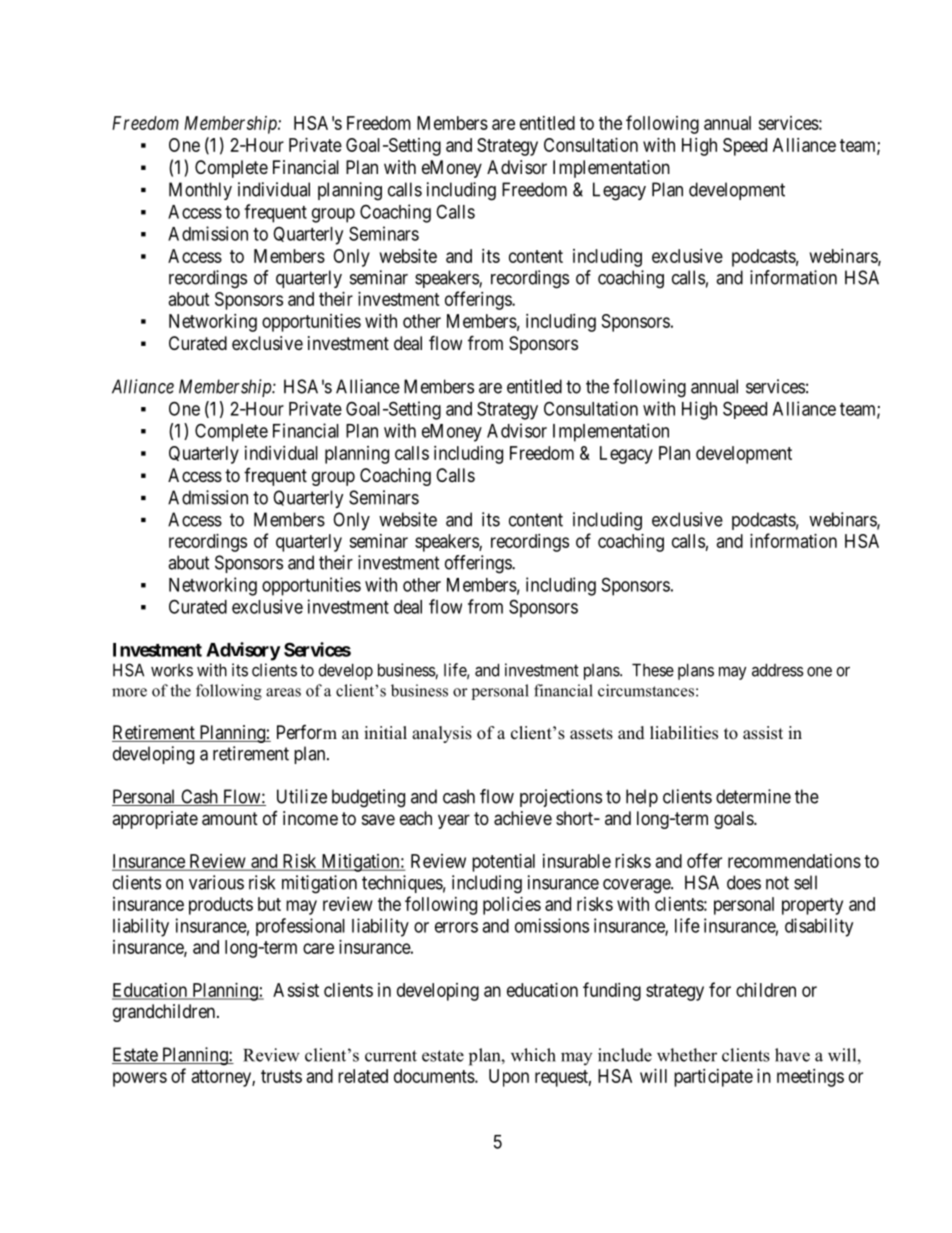 This image has height=1233, width=952. What do you see at coordinates (653, 670) in the image?
I see `These` at bounding box center [653, 670].
